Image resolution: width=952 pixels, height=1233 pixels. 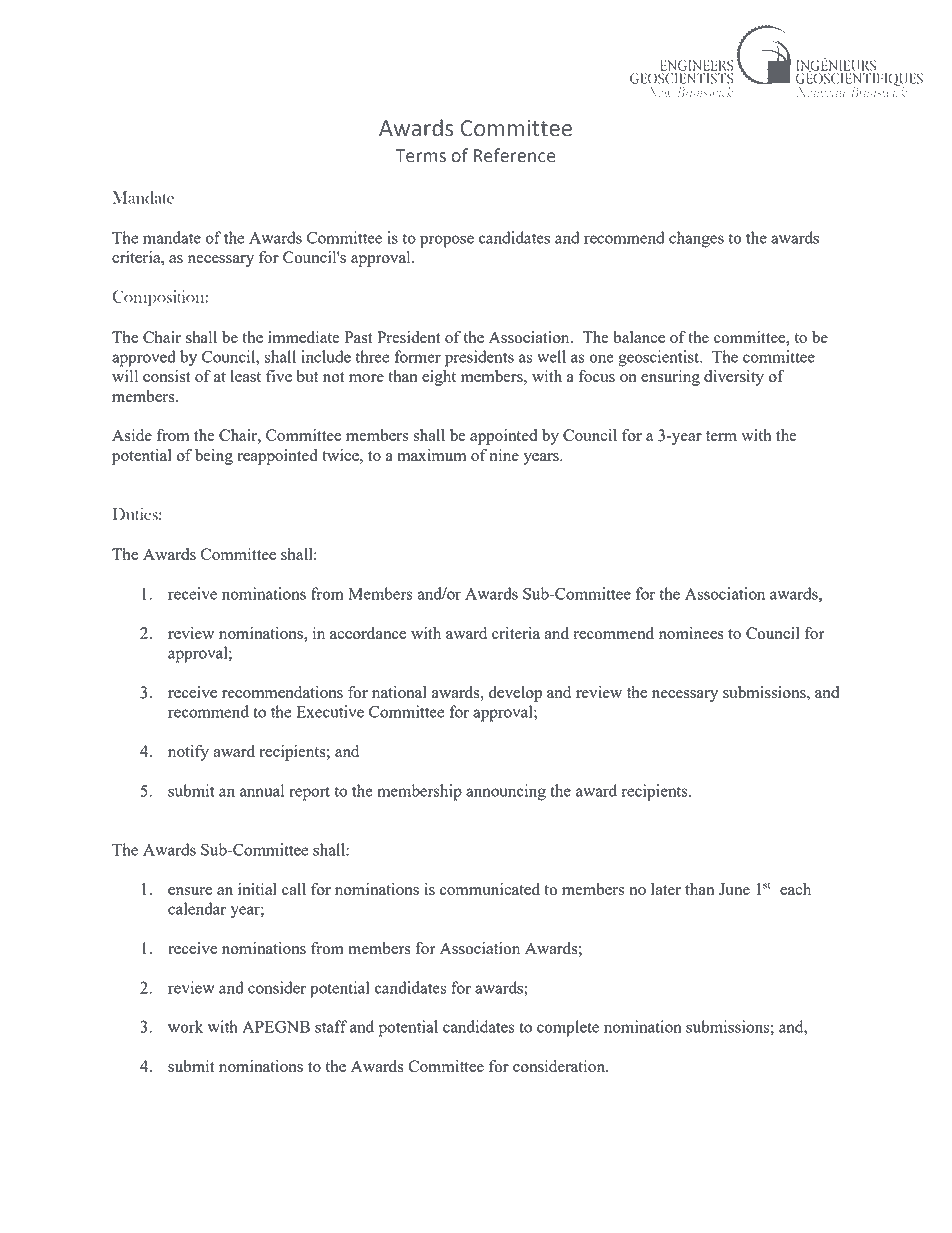 What do you see at coordinates (431, 455) in the page?
I see `maximum` at bounding box center [431, 455].
